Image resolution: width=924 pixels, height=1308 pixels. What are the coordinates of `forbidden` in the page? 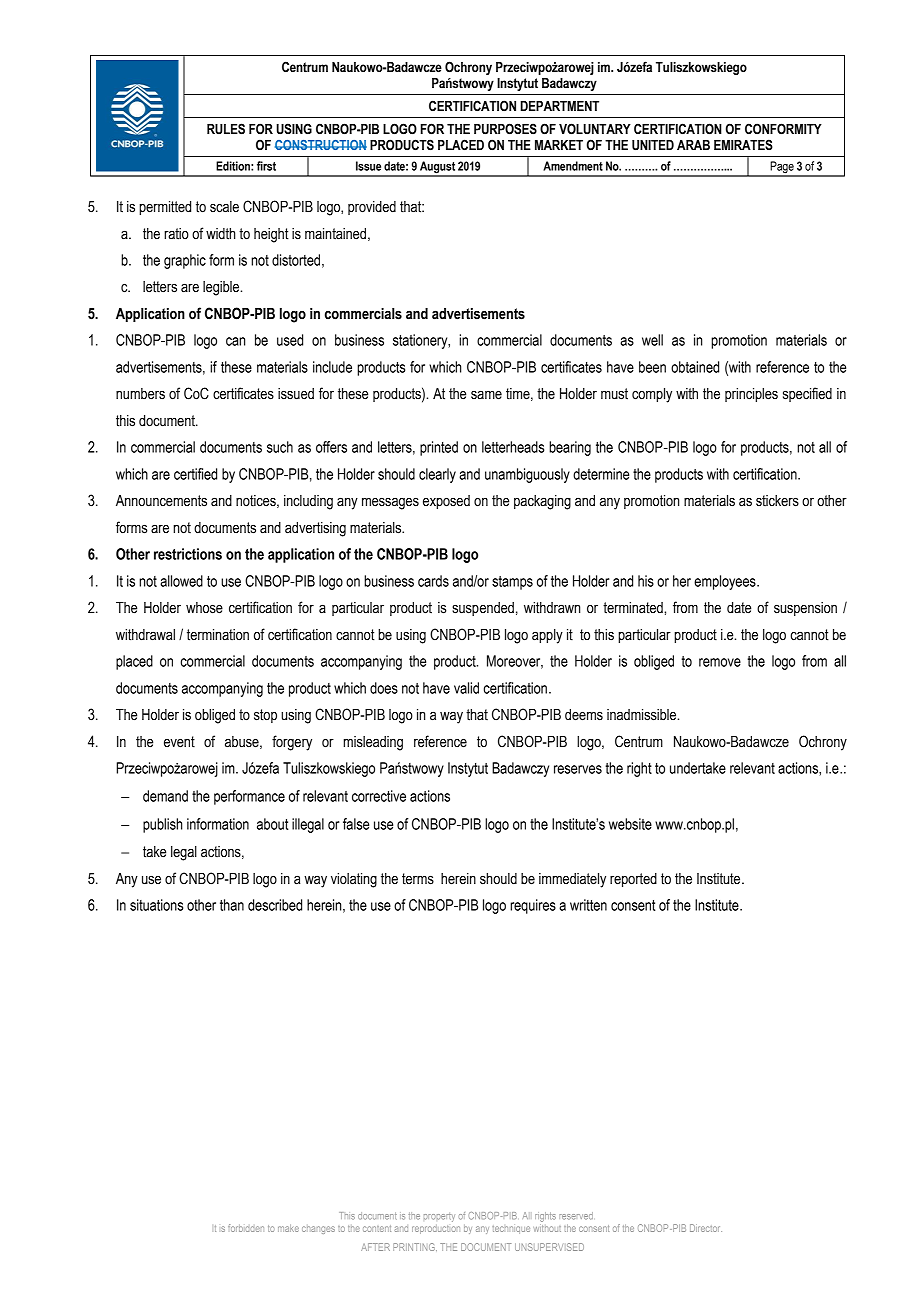 It's located at (246, 1228).
